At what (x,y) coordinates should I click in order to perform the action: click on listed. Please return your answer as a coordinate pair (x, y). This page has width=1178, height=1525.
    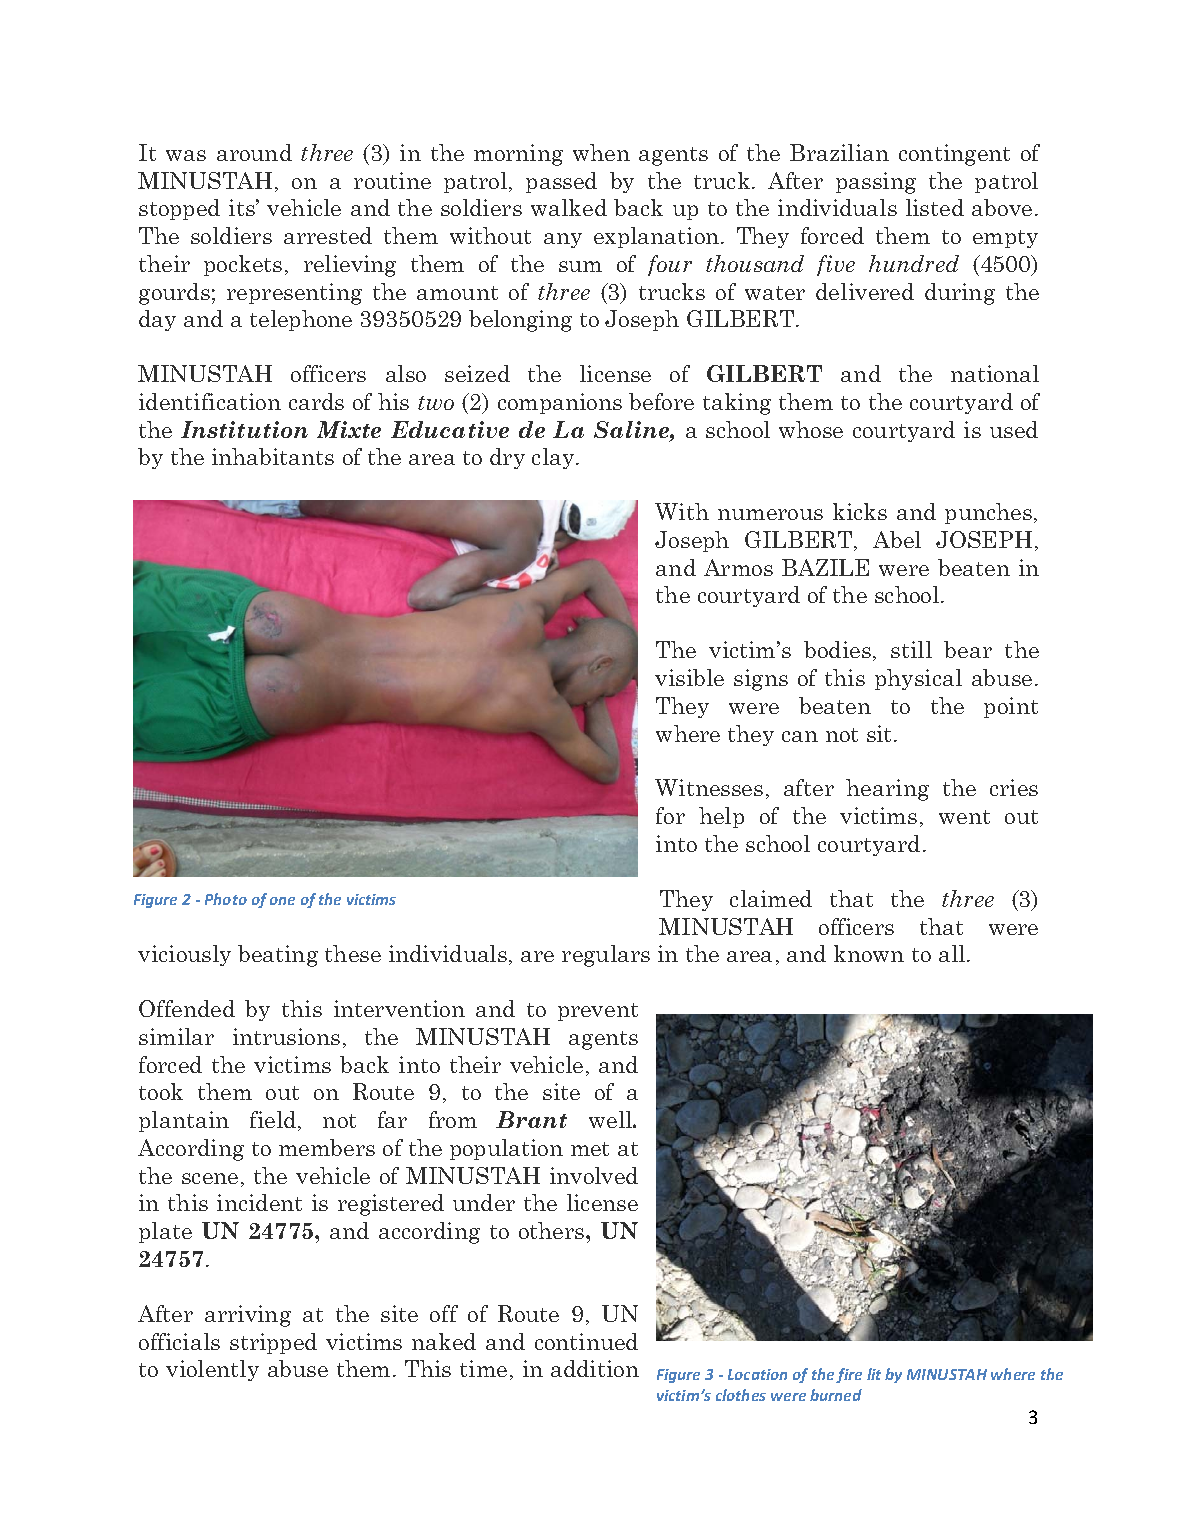
    Looking at the image, I should click on (935, 207).
